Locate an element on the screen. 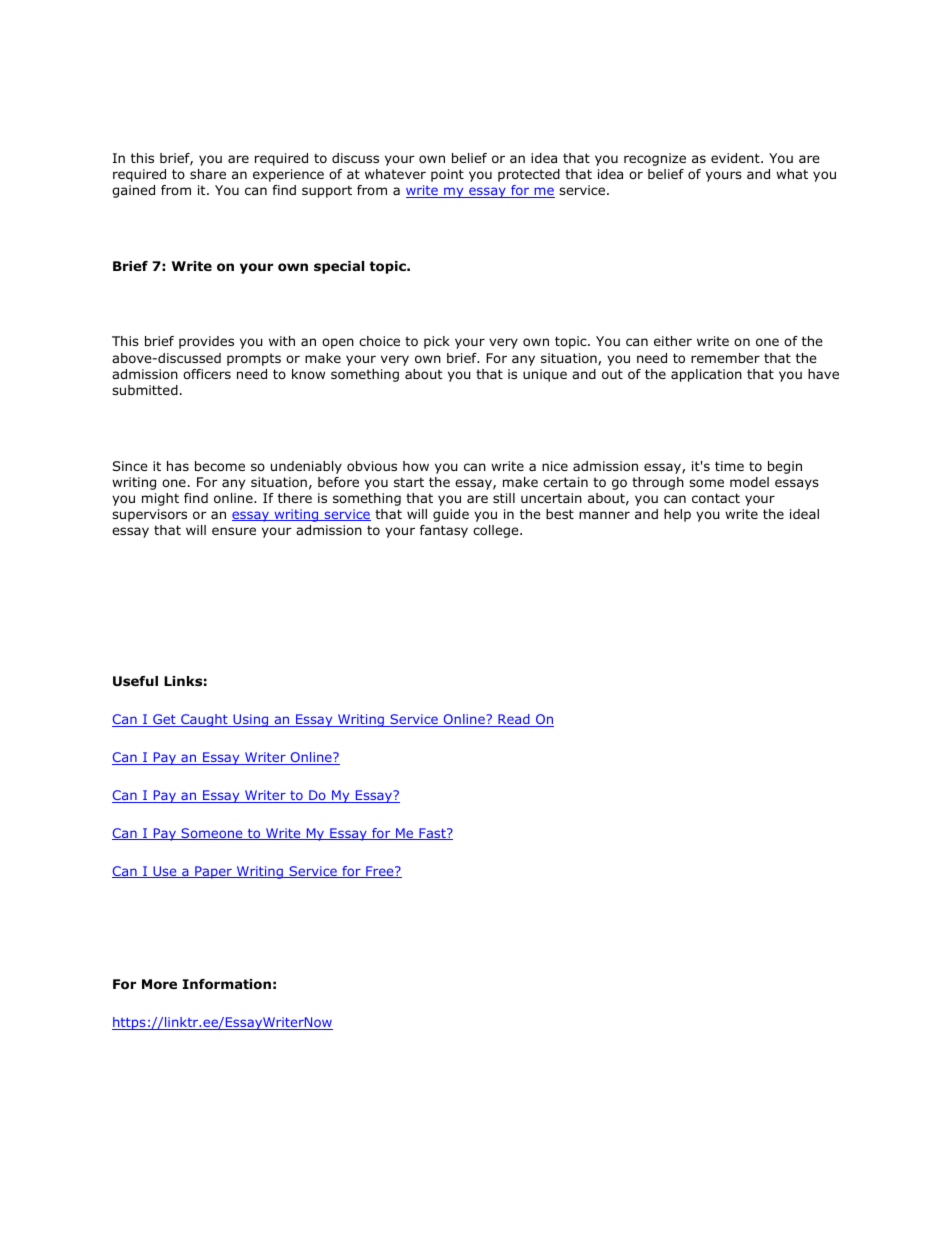 This screenshot has height=1233, width=952. ensure is located at coordinates (234, 531).
